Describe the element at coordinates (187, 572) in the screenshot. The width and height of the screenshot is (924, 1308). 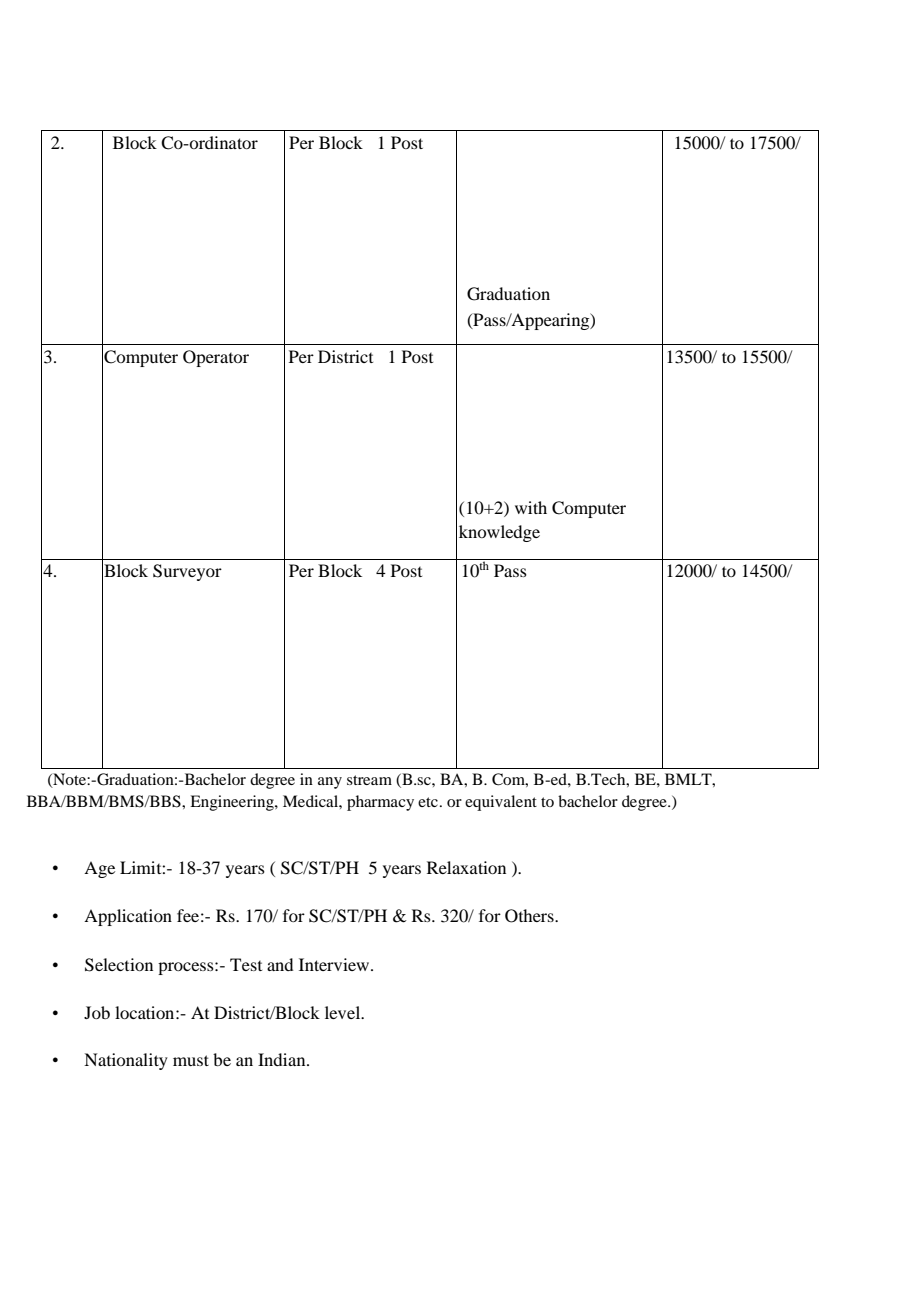
I see `Surveyor` at that location.
